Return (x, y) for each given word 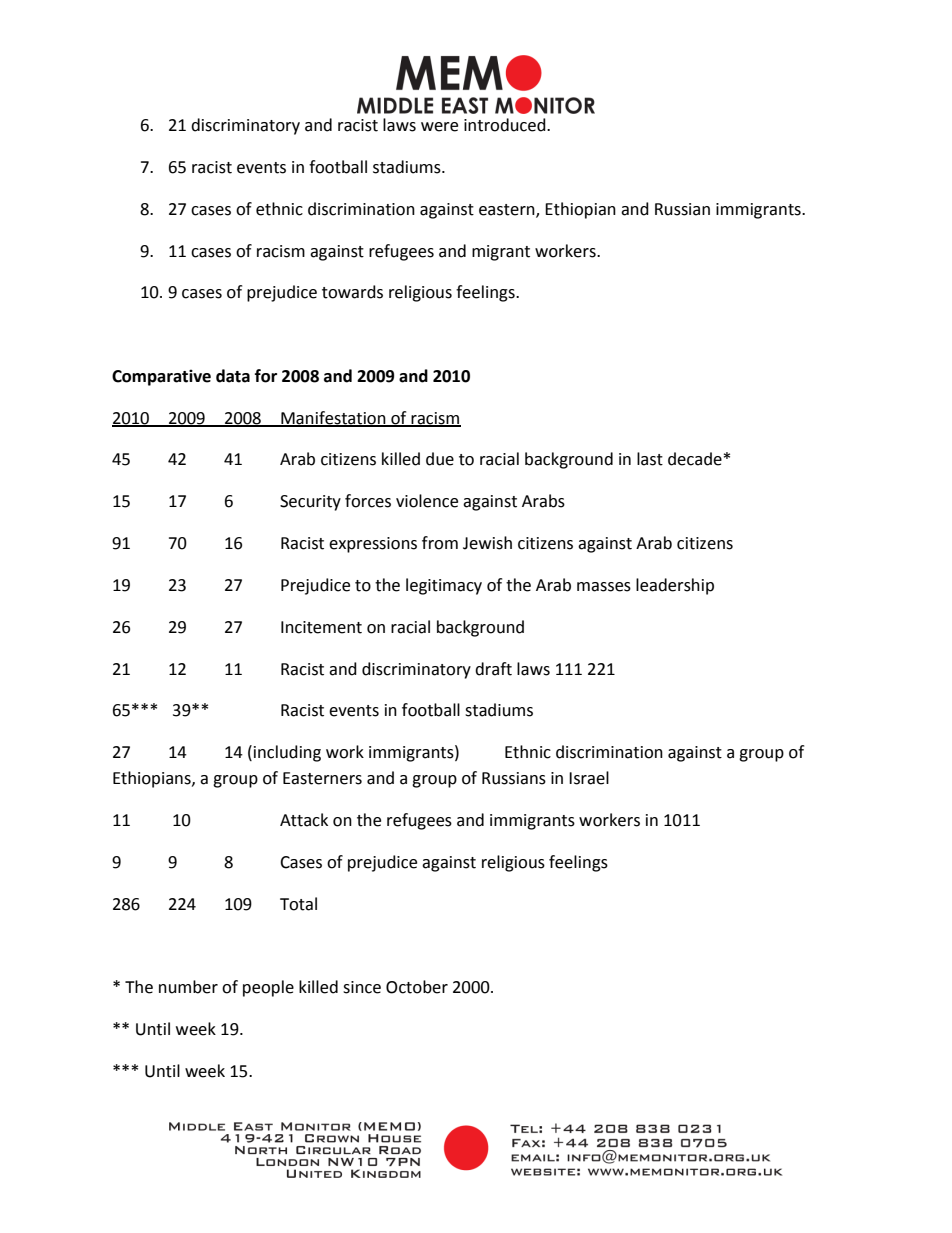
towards (352, 292)
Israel (589, 778)
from (440, 543)
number (188, 987)
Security (310, 503)
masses (604, 587)
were (439, 127)
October (417, 987)
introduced (506, 125)
